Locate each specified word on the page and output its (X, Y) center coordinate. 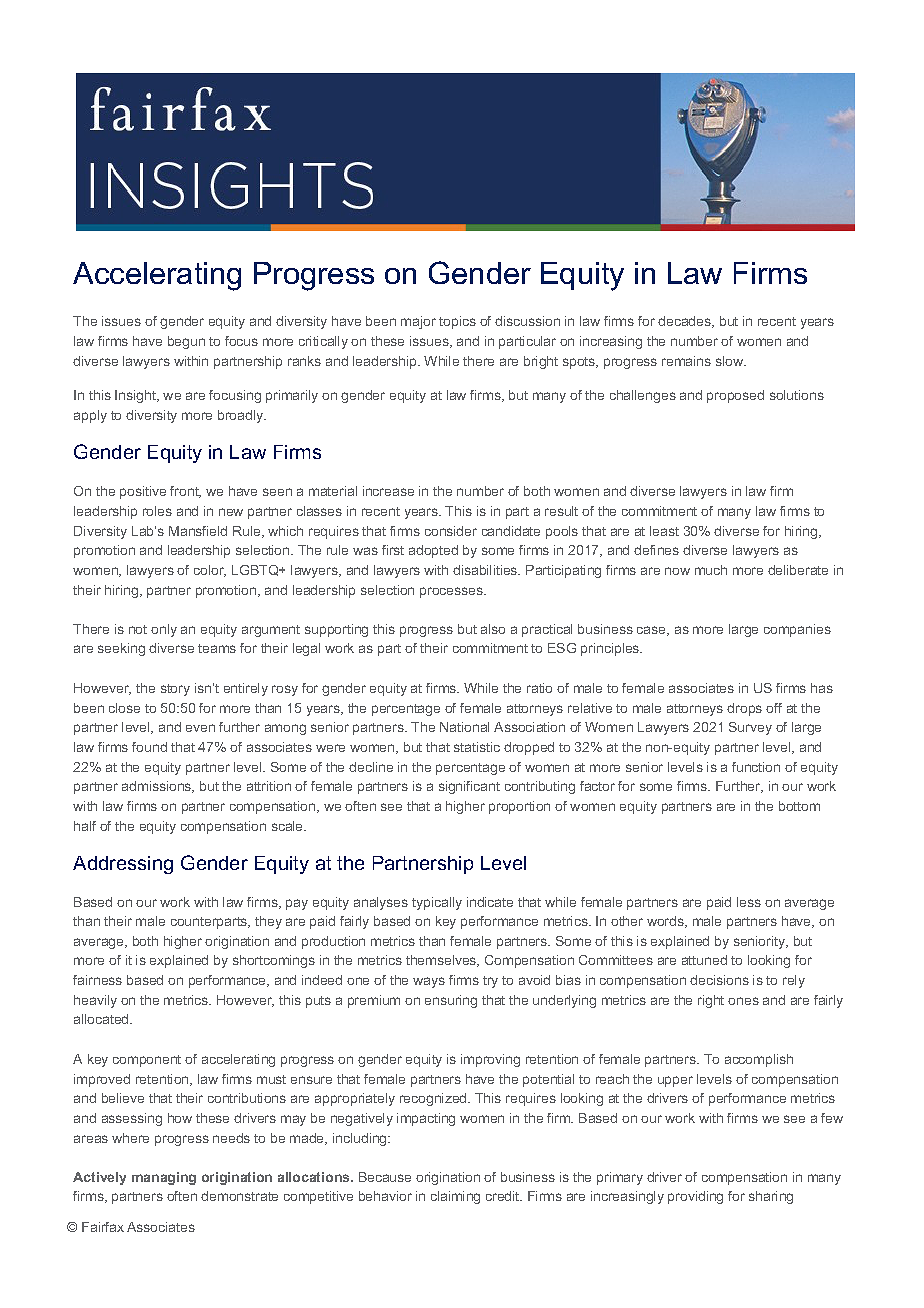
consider (451, 531)
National (464, 727)
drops (744, 709)
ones (743, 1001)
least (664, 531)
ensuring (451, 1001)
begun (186, 342)
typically (437, 903)
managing (164, 1178)
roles (157, 511)
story (175, 690)
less (749, 902)
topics (457, 322)
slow (731, 361)
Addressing (123, 865)
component (147, 1061)
